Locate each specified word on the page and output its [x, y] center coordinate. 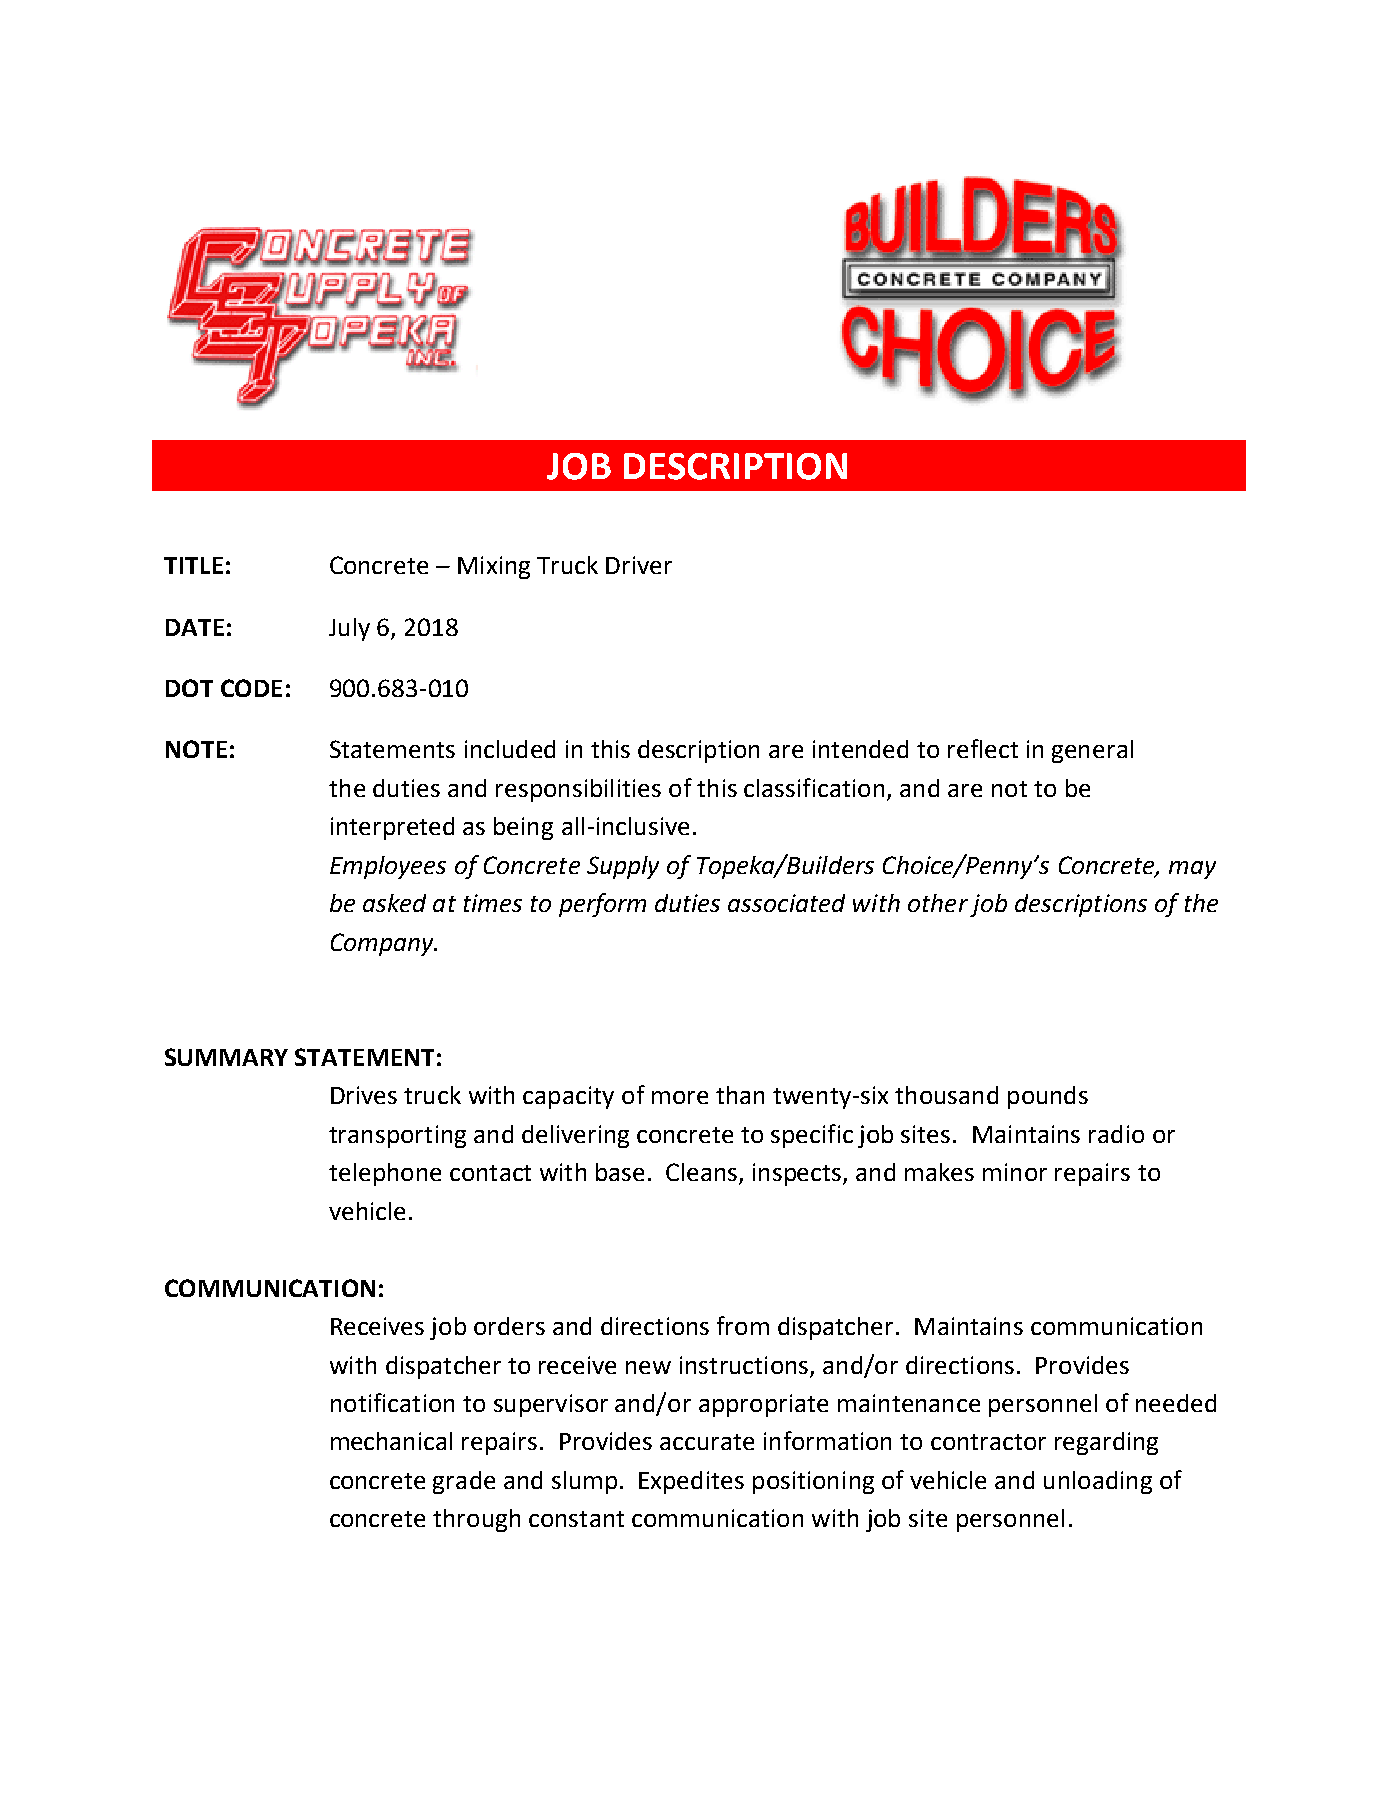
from [743, 1325]
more [680, 1097]
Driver [639, 565]
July [349, 629]
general [1092, 751]
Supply [623, 867]
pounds [1048, 1097]
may [1192, 870]
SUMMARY [226, 1057]
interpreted [392, 828]
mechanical [391, 1441]
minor [1015, 1172]
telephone [385, 1174]
